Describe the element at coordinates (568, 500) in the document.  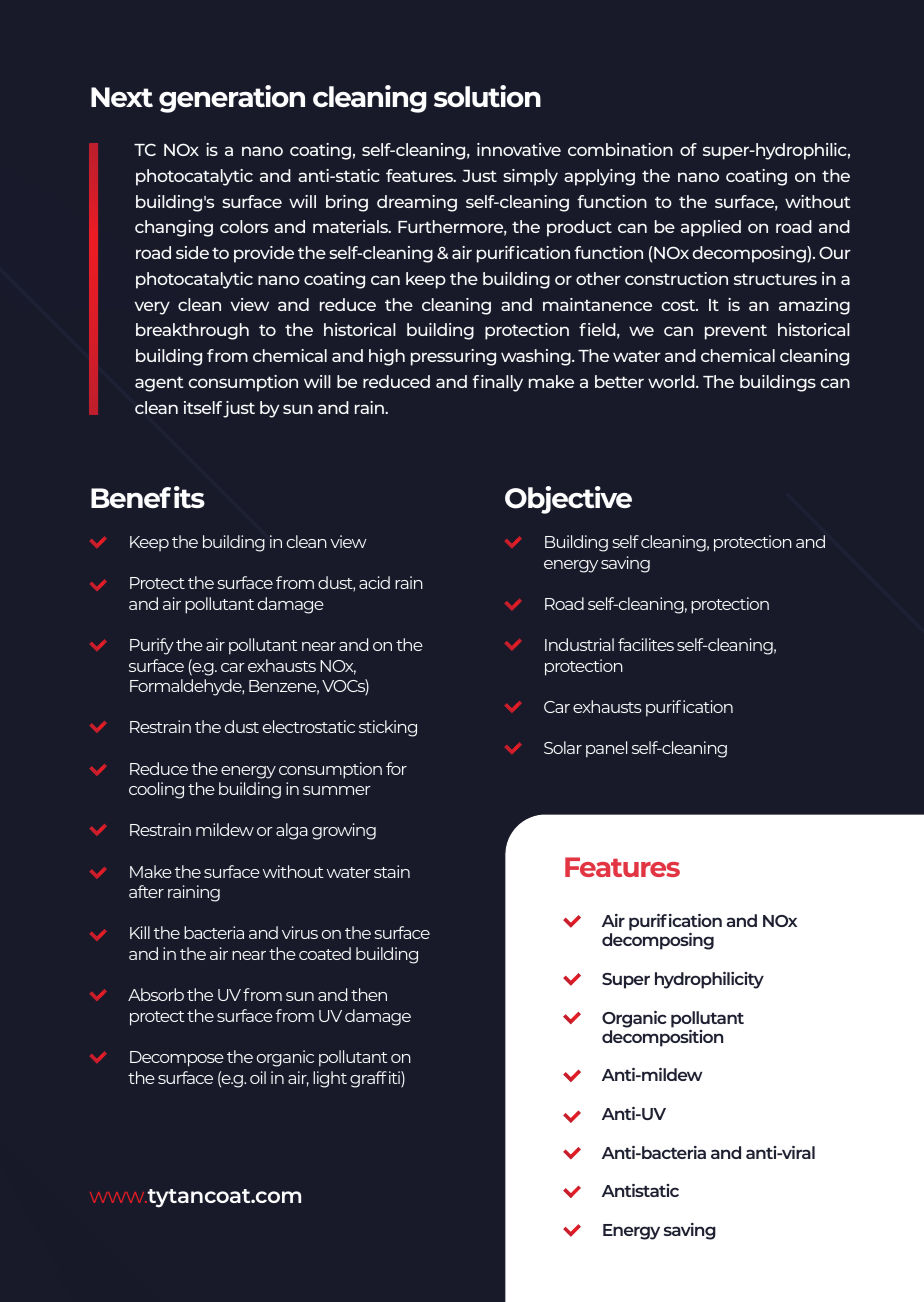
I see `Objective` at that location.
